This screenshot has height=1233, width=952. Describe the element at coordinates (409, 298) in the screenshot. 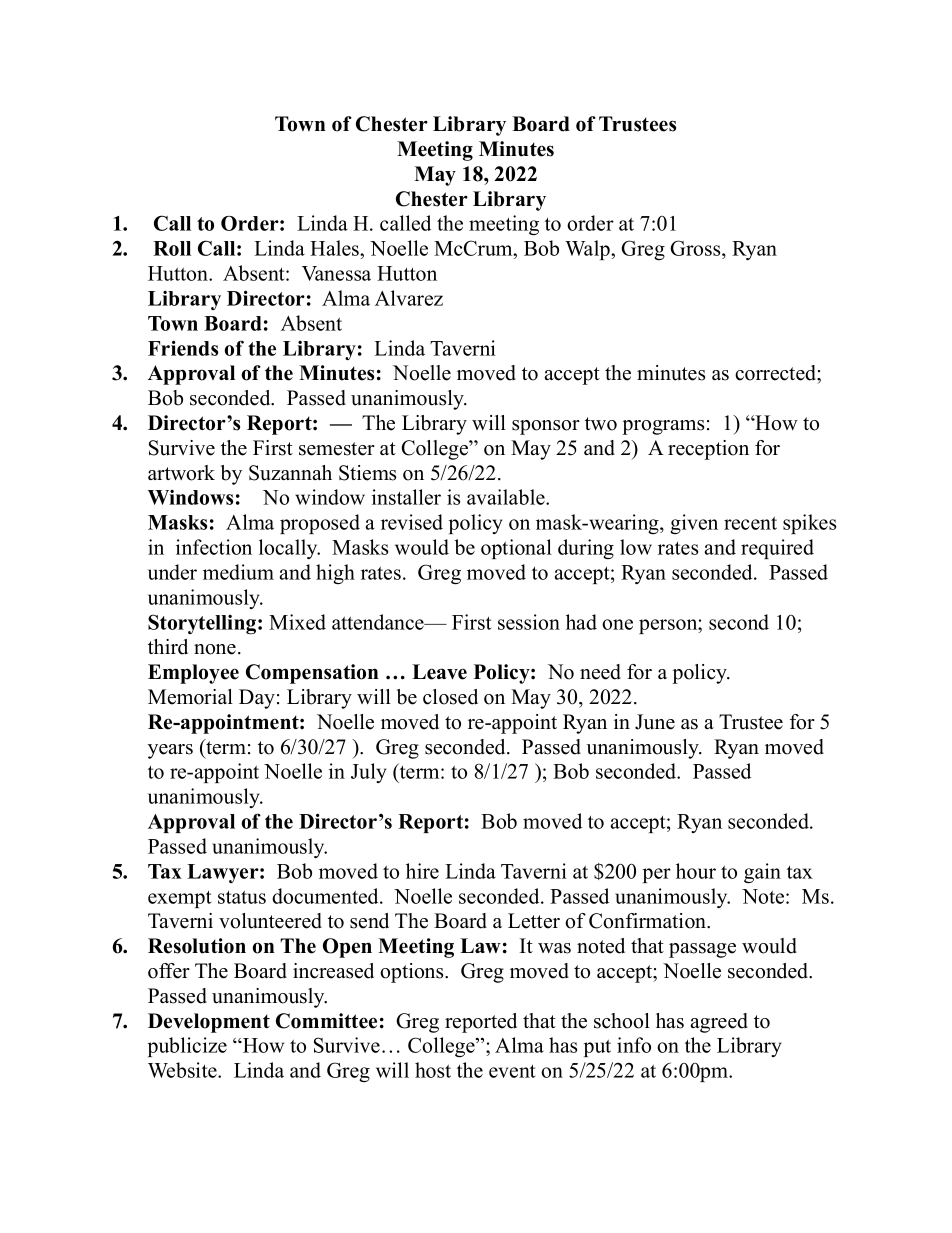

I see `Alvarez` at that location.
